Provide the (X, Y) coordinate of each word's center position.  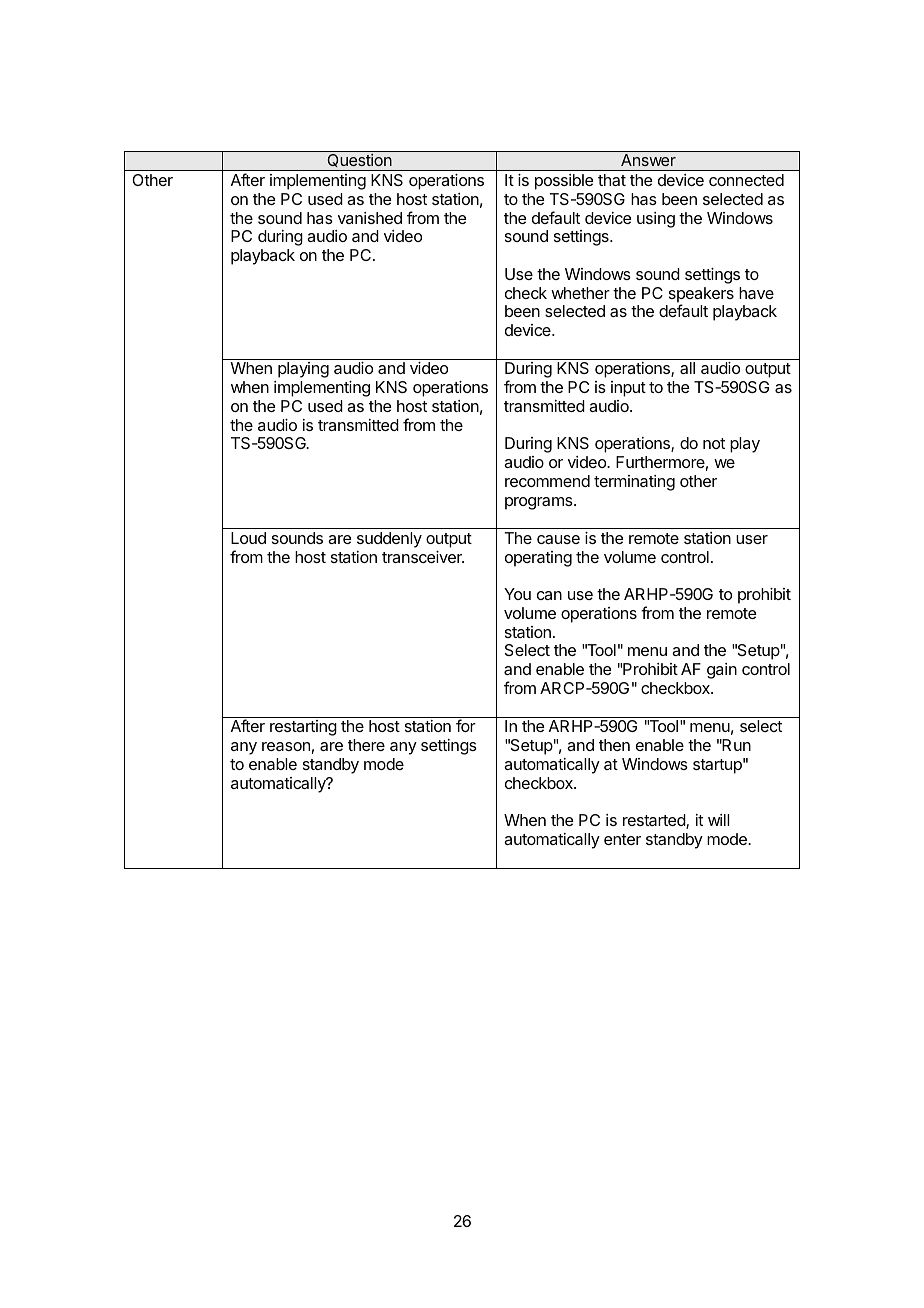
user (752, 539)
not (714, 443)
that (612, 180)
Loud (248, 538)
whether (580, 293)
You (517, 594)
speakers (701, 296)
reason (286, 746)
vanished (370, 218)
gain (722, 671)
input (628, 389)
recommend (547, 481)
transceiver (423, 557)
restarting (303, 728)
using (656, 220)
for (466, 725)
